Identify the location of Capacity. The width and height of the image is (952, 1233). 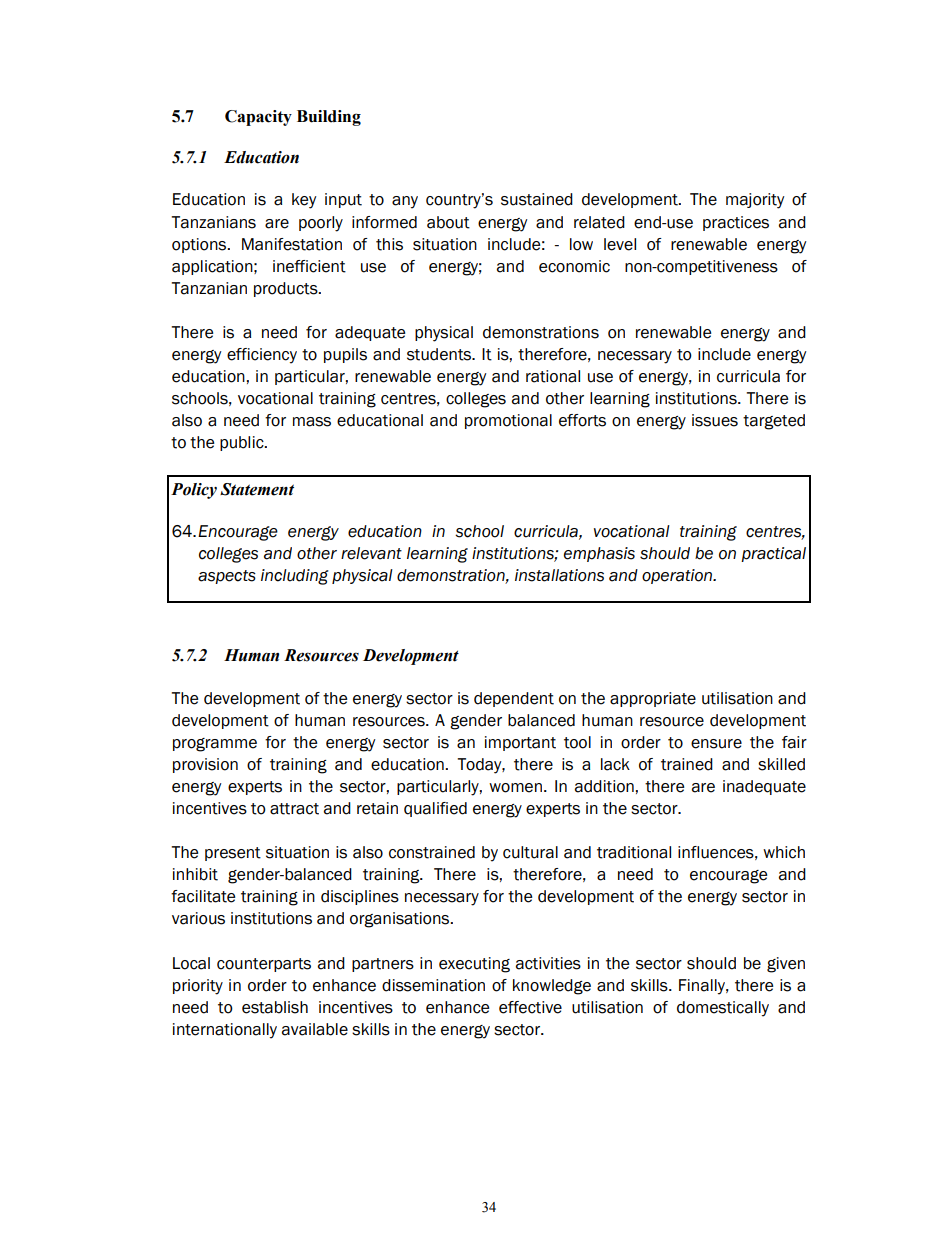
(258, 118).
